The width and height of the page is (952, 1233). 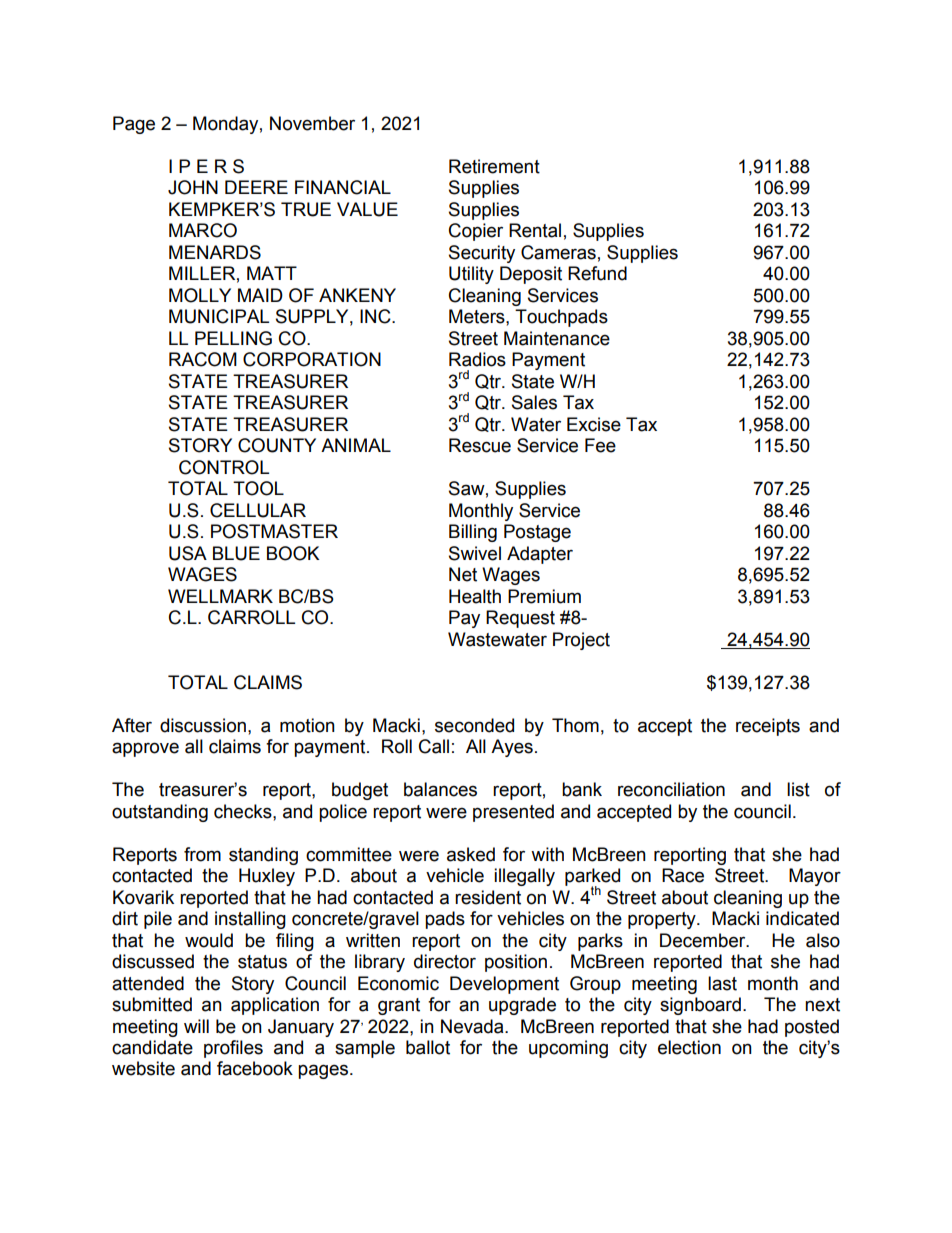 What do you see at coordinates (475, 596) in the page?
I see `Health` at bounding box center [475, 596].
